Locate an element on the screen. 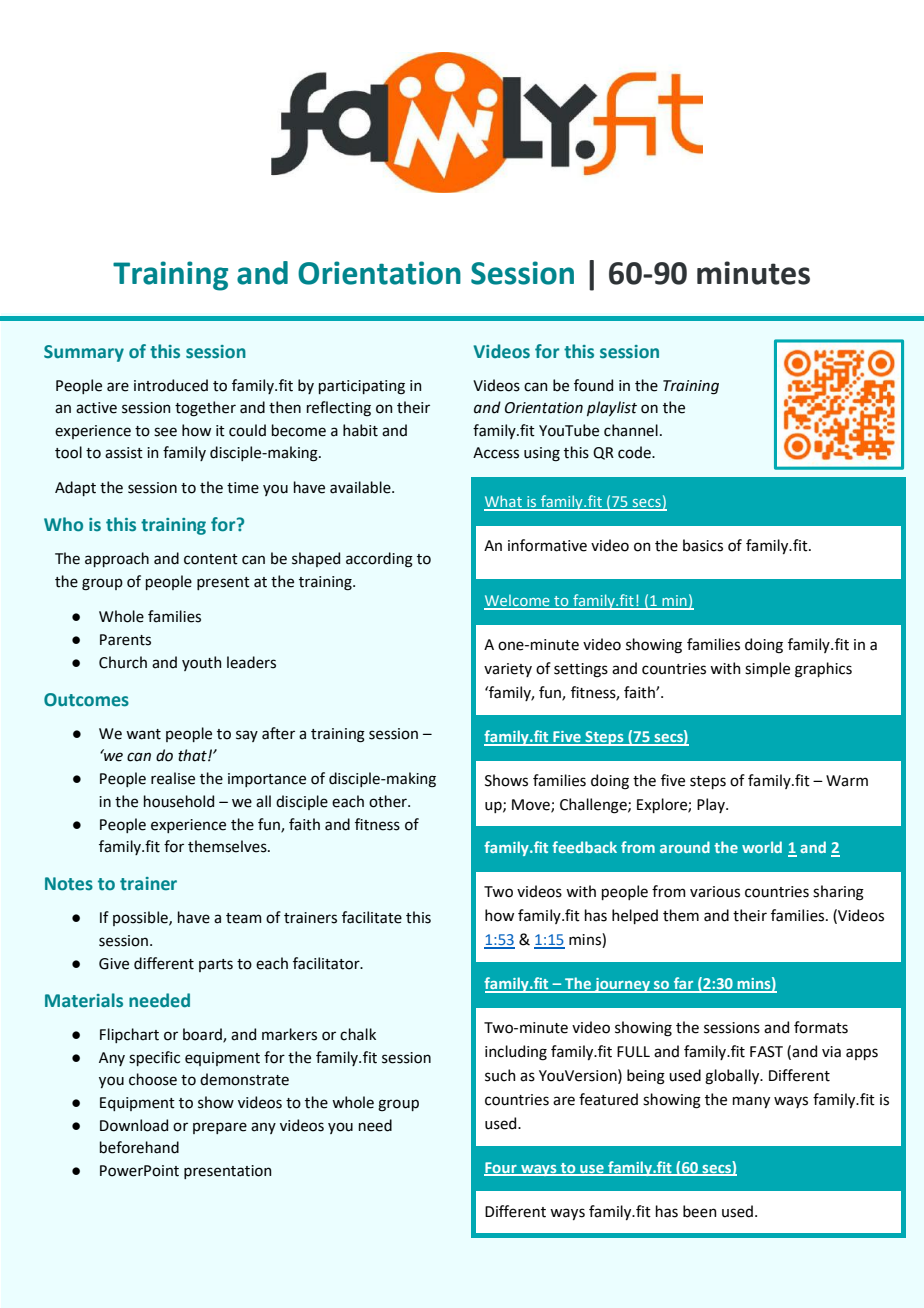 This screenshot has width=924, height=1308. Move is located at coordinates (532, 805).
